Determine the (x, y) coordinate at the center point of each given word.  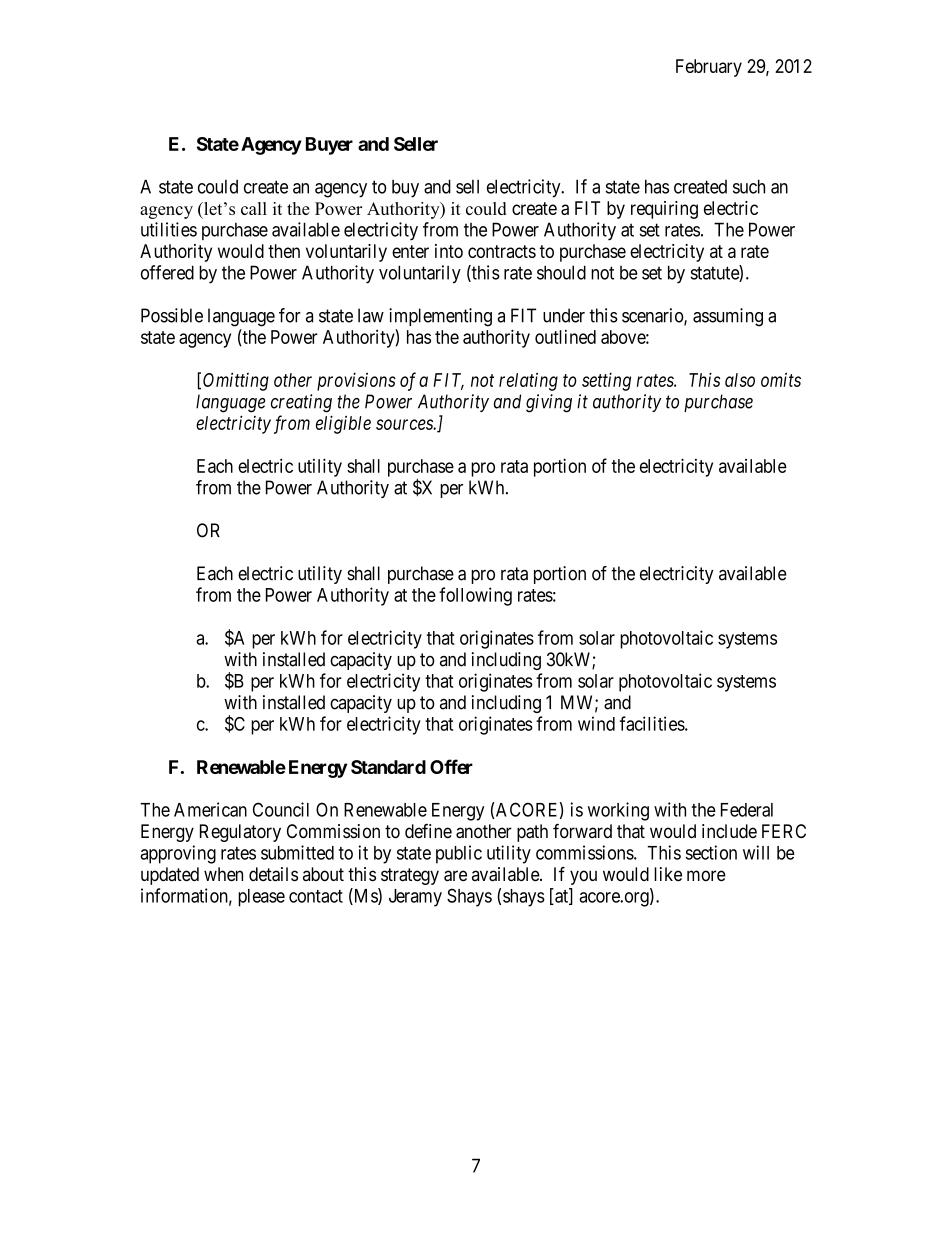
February (709, 68)
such (749, 186)
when (223, 874)
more (706, 875)
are (455, 876)
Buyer (329, 146)
